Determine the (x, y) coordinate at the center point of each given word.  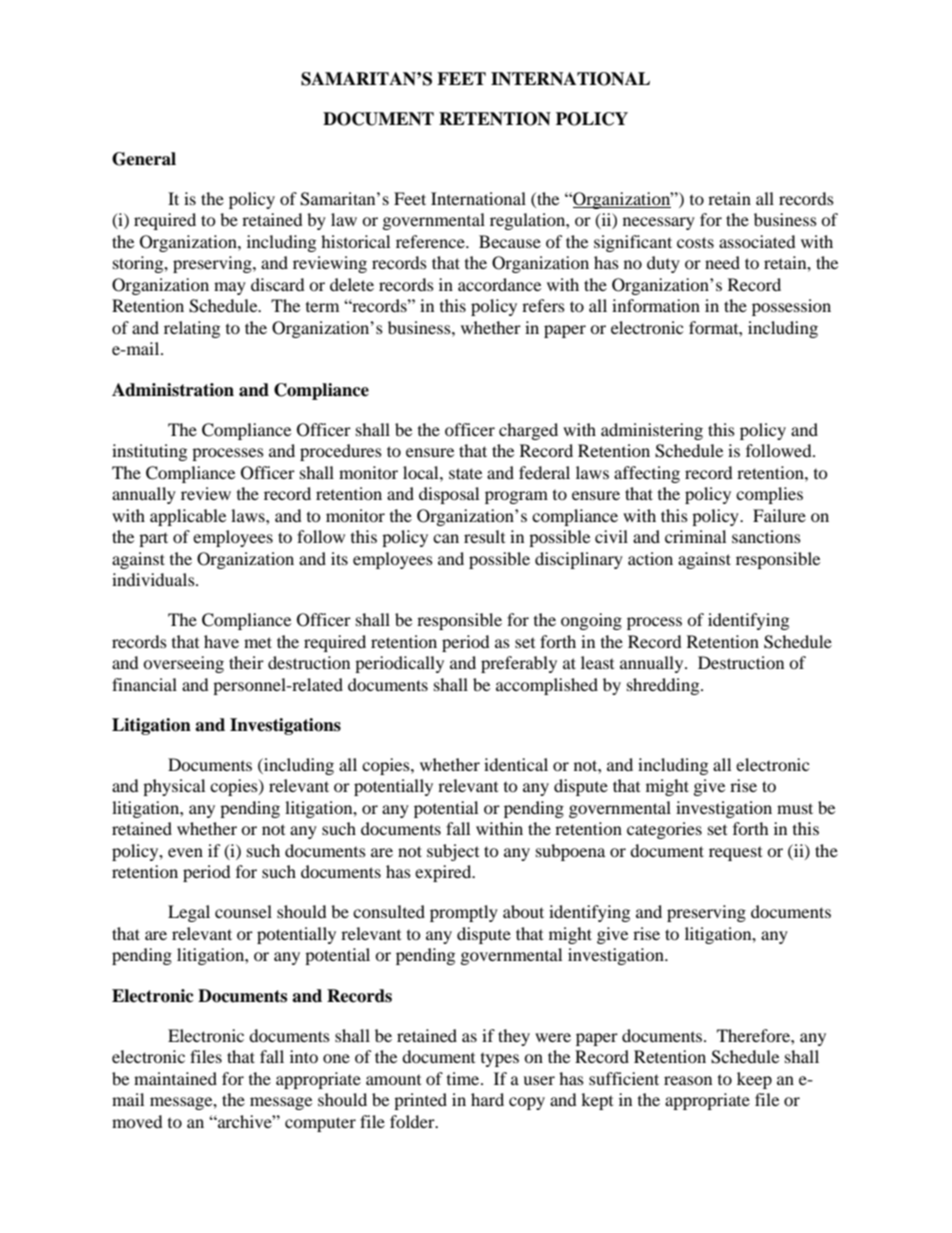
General (144, 159)
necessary (659, 223)
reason (688, 1080)
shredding (664, 686)
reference (431, 241)
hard (487, 1099)
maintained (175, 1078)
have (221, 641)
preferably (519, 664)
